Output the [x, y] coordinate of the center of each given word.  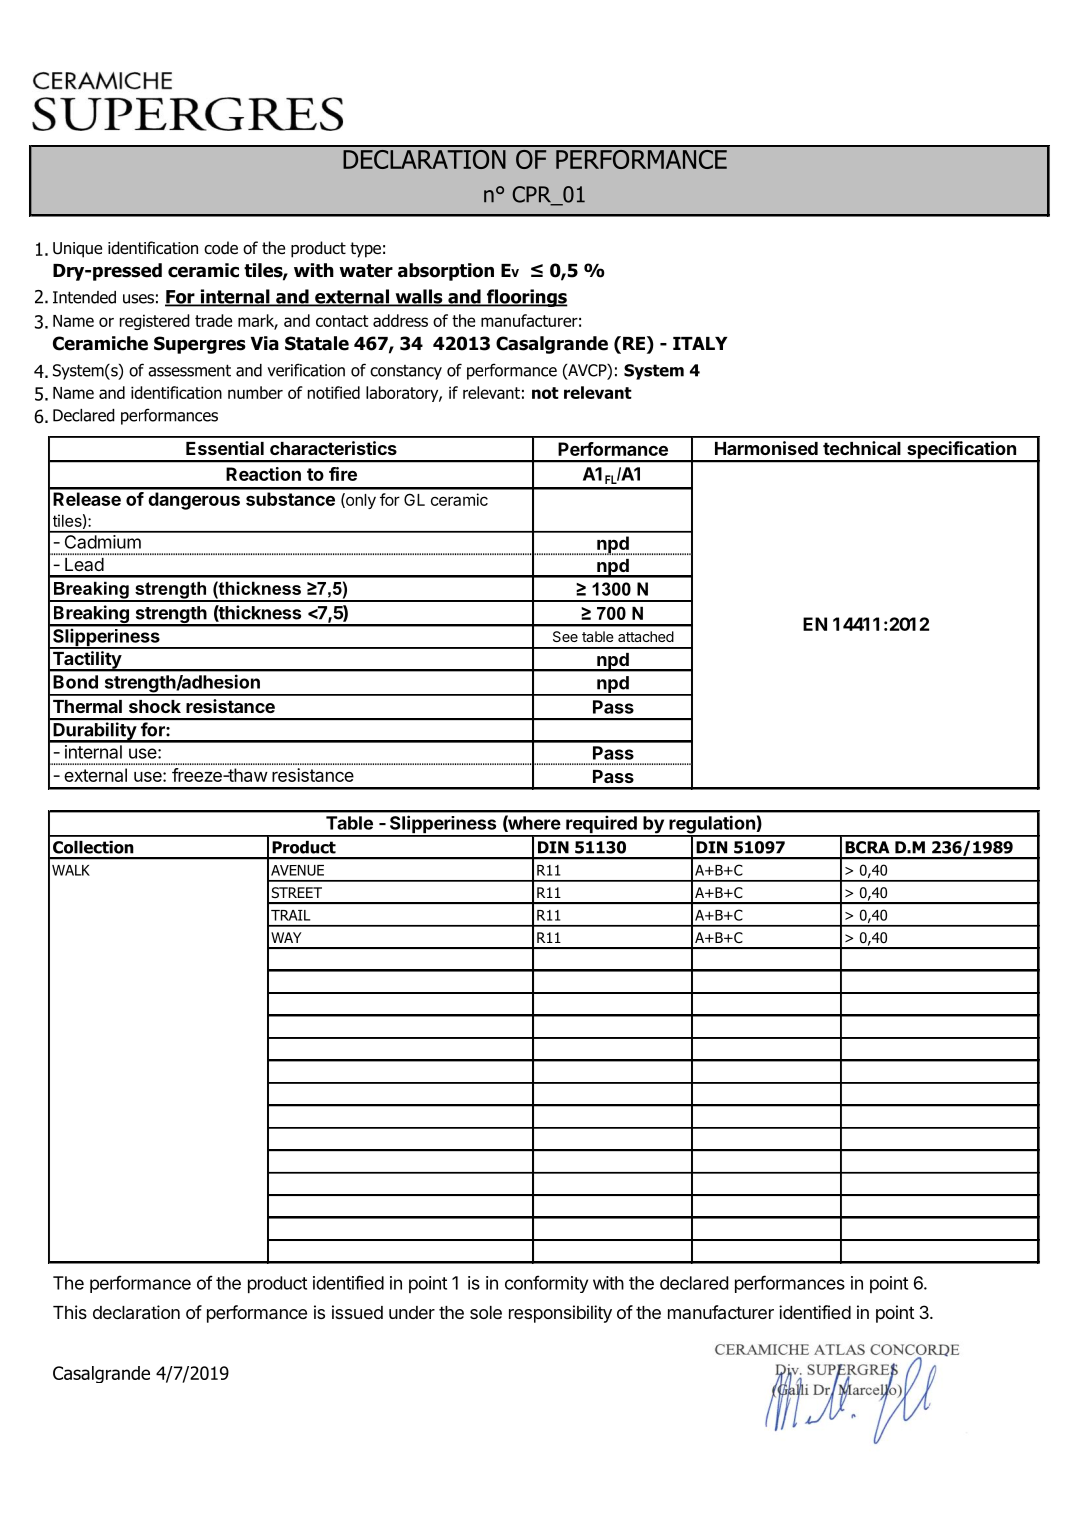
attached [646, 636]
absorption [446, 272]
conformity [546, 1284]
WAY [286, 937]
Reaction [263, 474]
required [601, 826]
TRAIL [290, 915]
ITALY [700, 343]
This [70, 1312]
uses [138, 299]
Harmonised [766, 448]
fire [343, 474]
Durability [94, 732]
